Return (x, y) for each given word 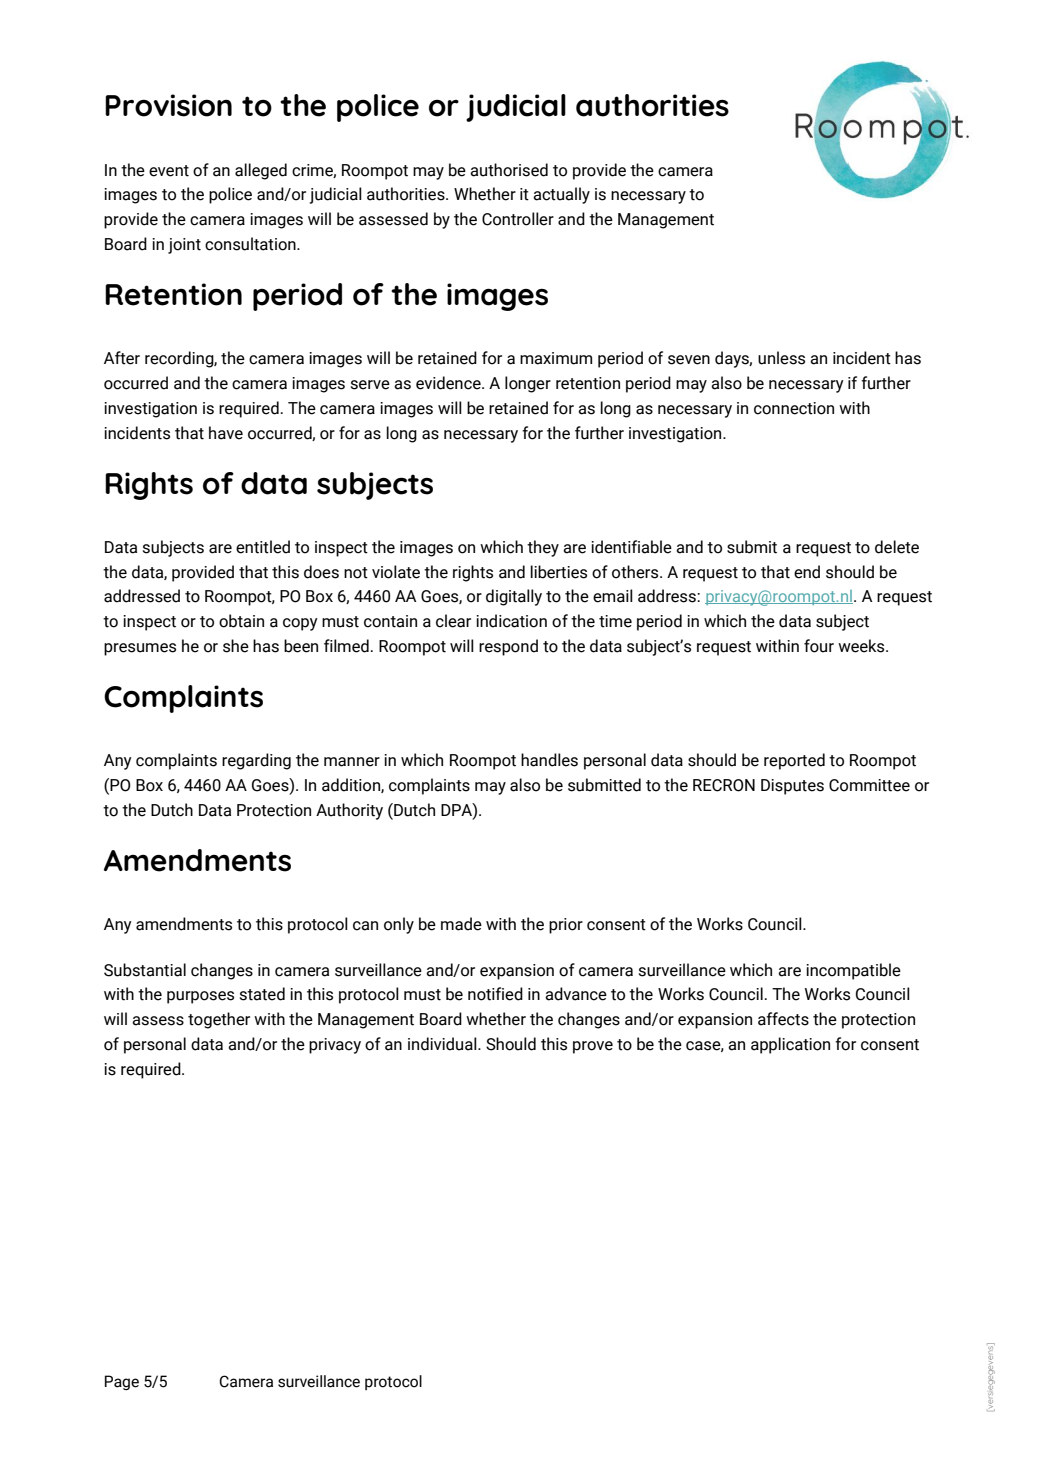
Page (122, 1382)
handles (549, 760)
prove (593, 1047)
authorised (509, 170)
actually (561, 195)
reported (794, 761)
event (169, 171)
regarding (256, 761)
